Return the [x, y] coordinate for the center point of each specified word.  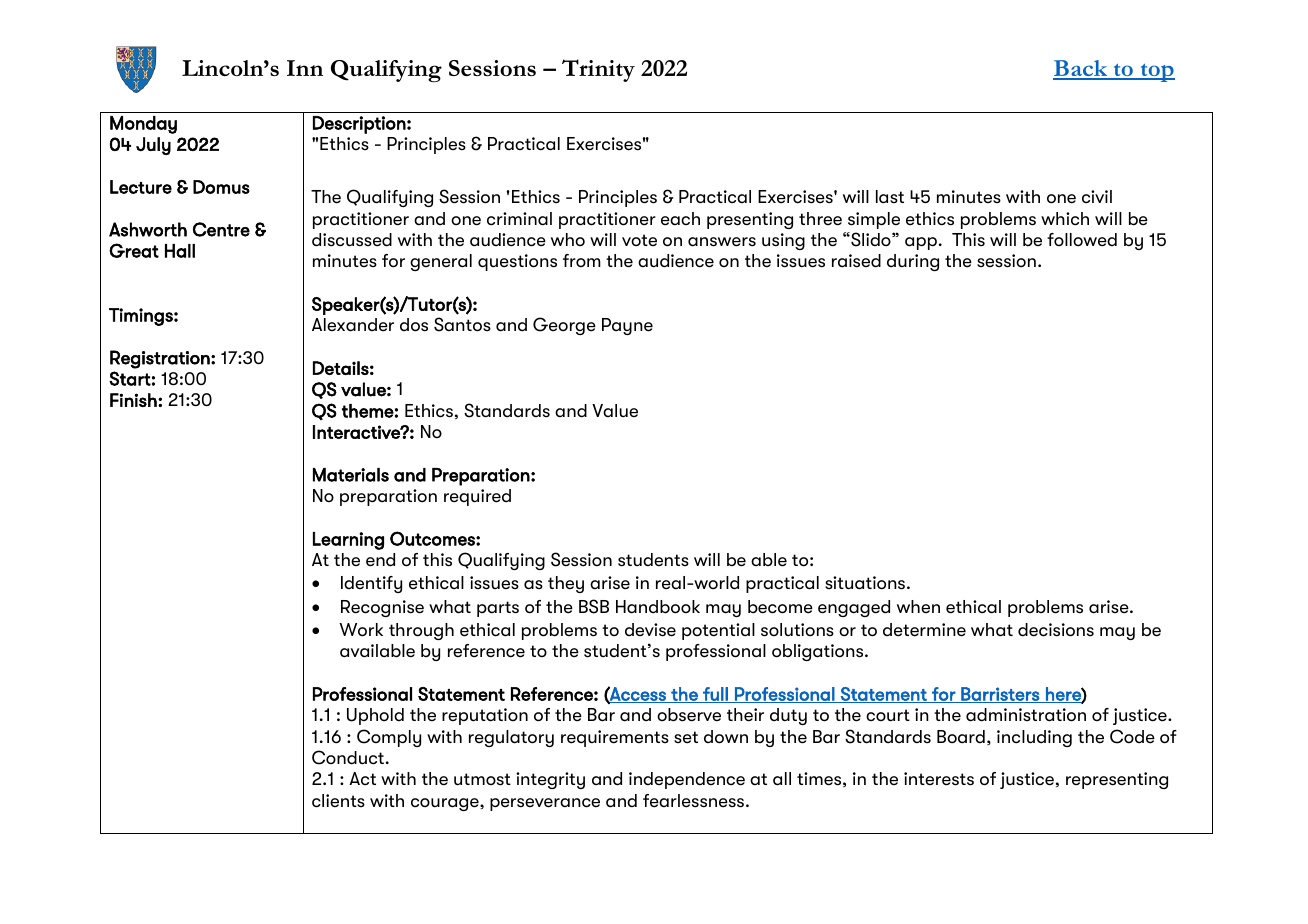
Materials [351, 475]
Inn [305, 68]
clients [338, 801]
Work [361, 630]
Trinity [598, 70]
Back [1081, 69]
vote [639, 240]
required [477, 497]
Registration [161, 359]
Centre [221, 229]
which [1065, 219]
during [913, 262]
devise [650, 630]
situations [865, 583]
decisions [1056, 630]
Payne [627, 326]
